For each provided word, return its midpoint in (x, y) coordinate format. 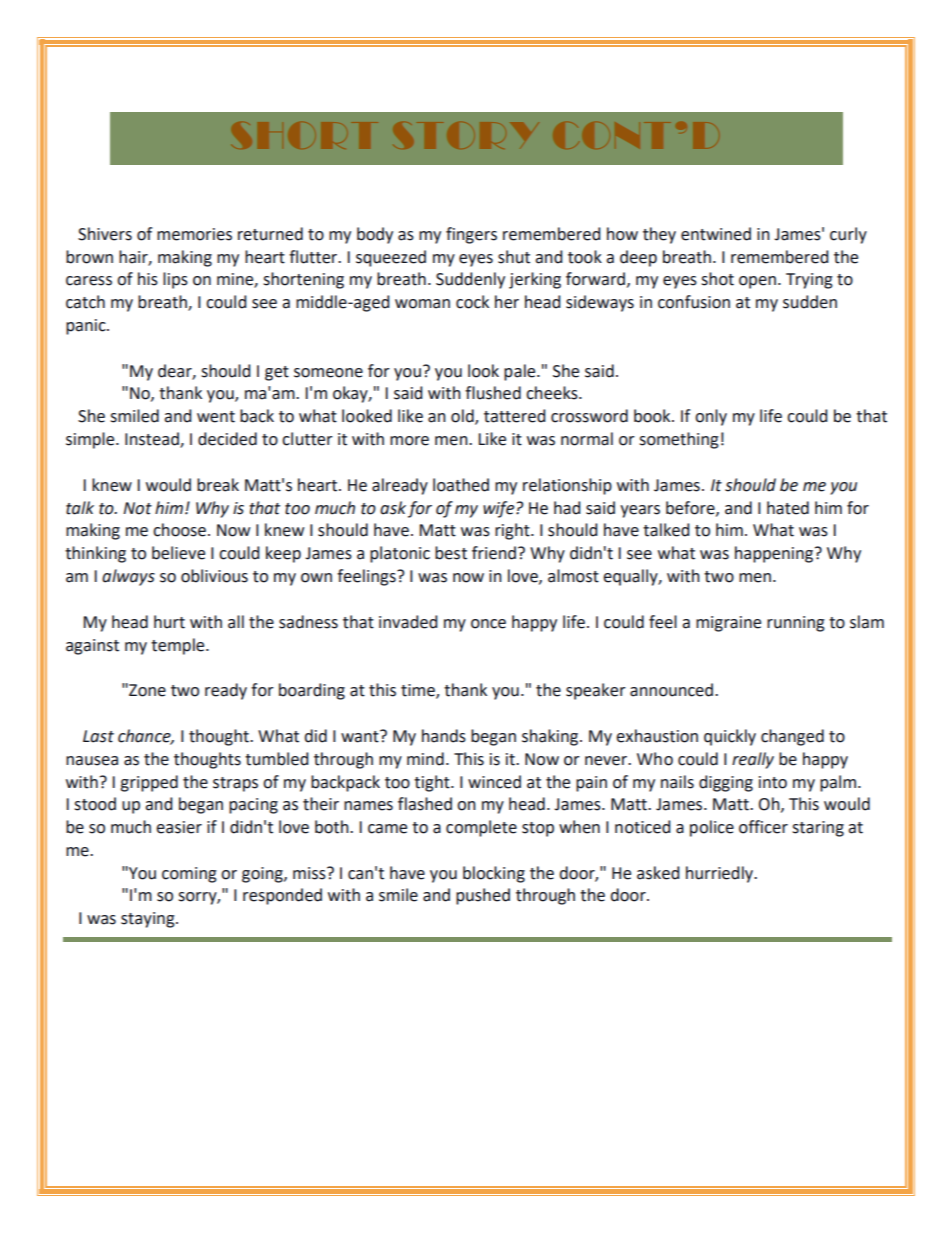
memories (194, 234)
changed (792, 737)
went (216, 417)
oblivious (214, 576)
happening (775, 554)
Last (98, 736)
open (757, 282)
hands (444, 736)
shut (514, 257)
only (711, 417)
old (463, 417)
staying (149, 920)
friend (494, 553)
